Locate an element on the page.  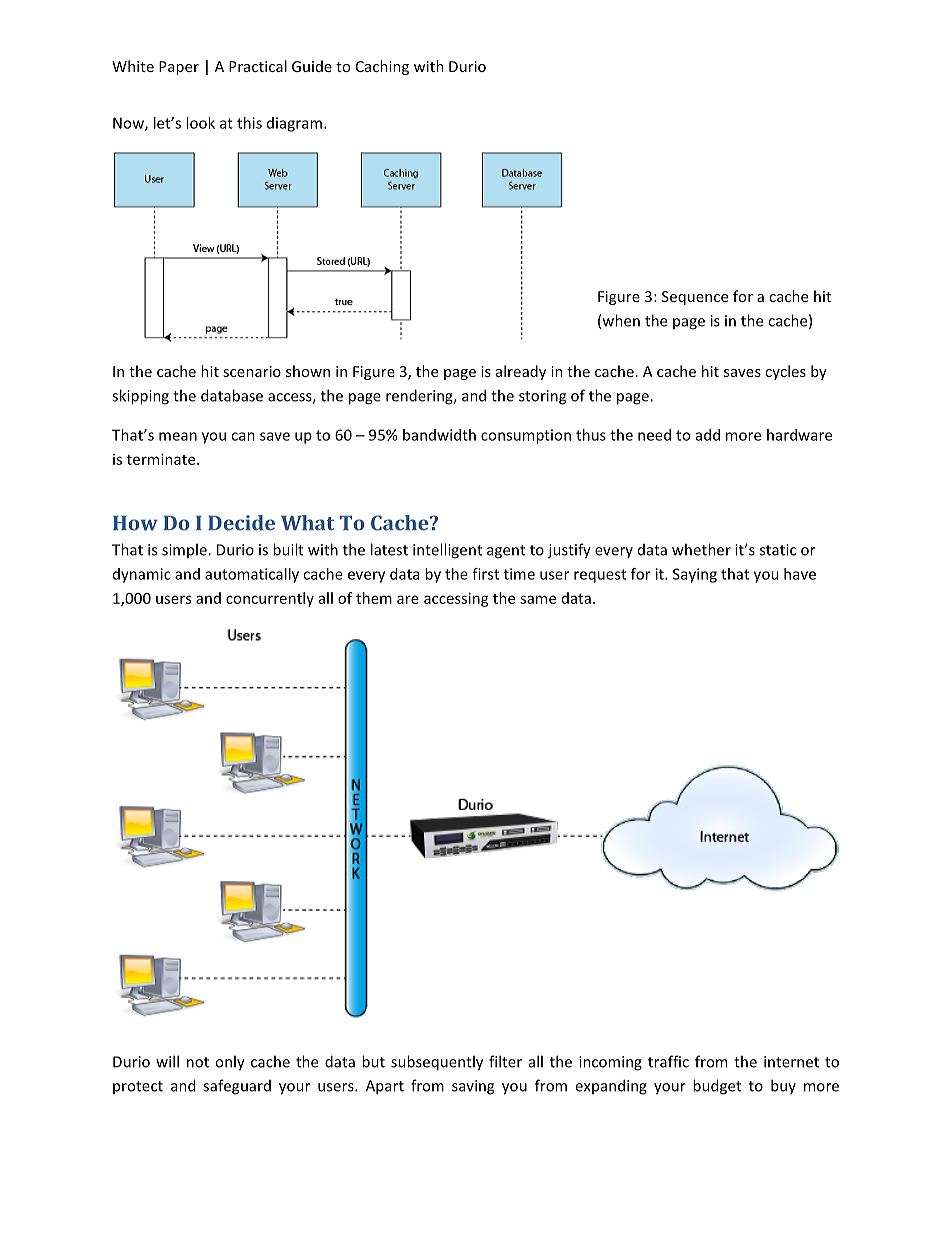
Sequence is located at coordinates (695, 298).
